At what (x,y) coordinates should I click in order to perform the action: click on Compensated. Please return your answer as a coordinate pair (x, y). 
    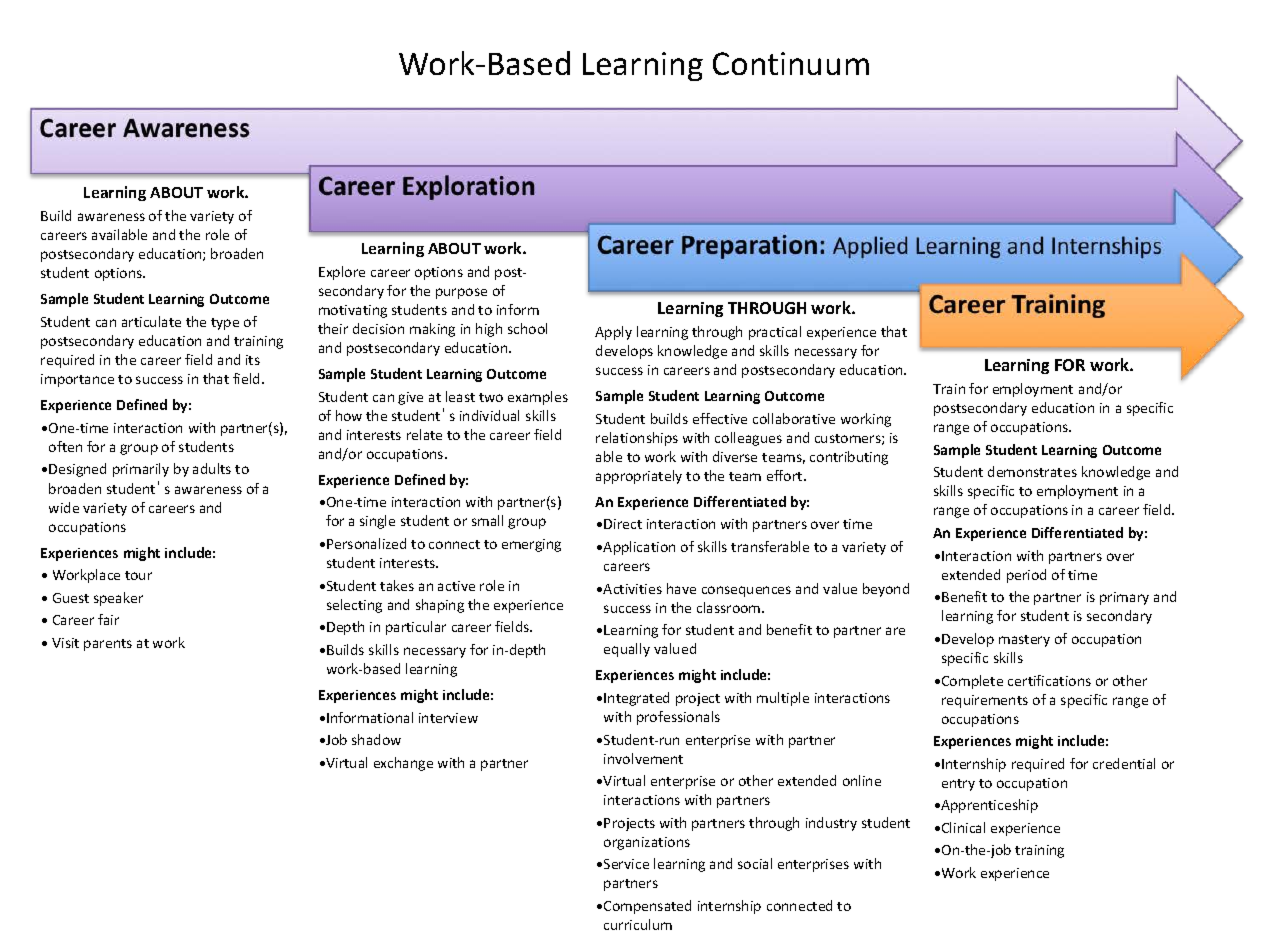
    Looking at the image, I should click on (647, 907).
